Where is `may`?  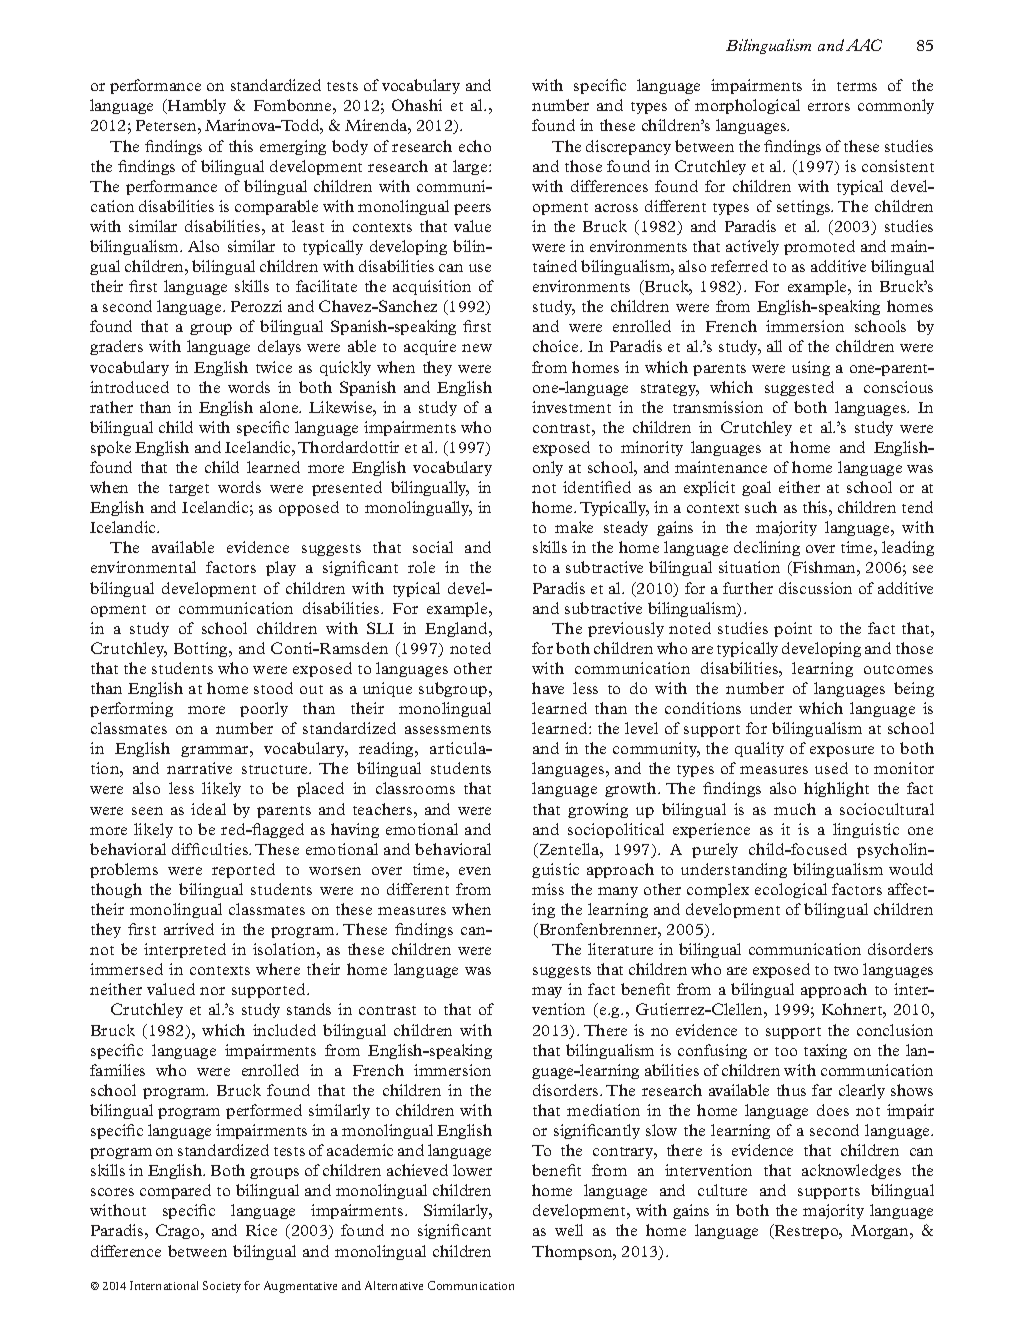 may is located at coordinates (547, 992).
